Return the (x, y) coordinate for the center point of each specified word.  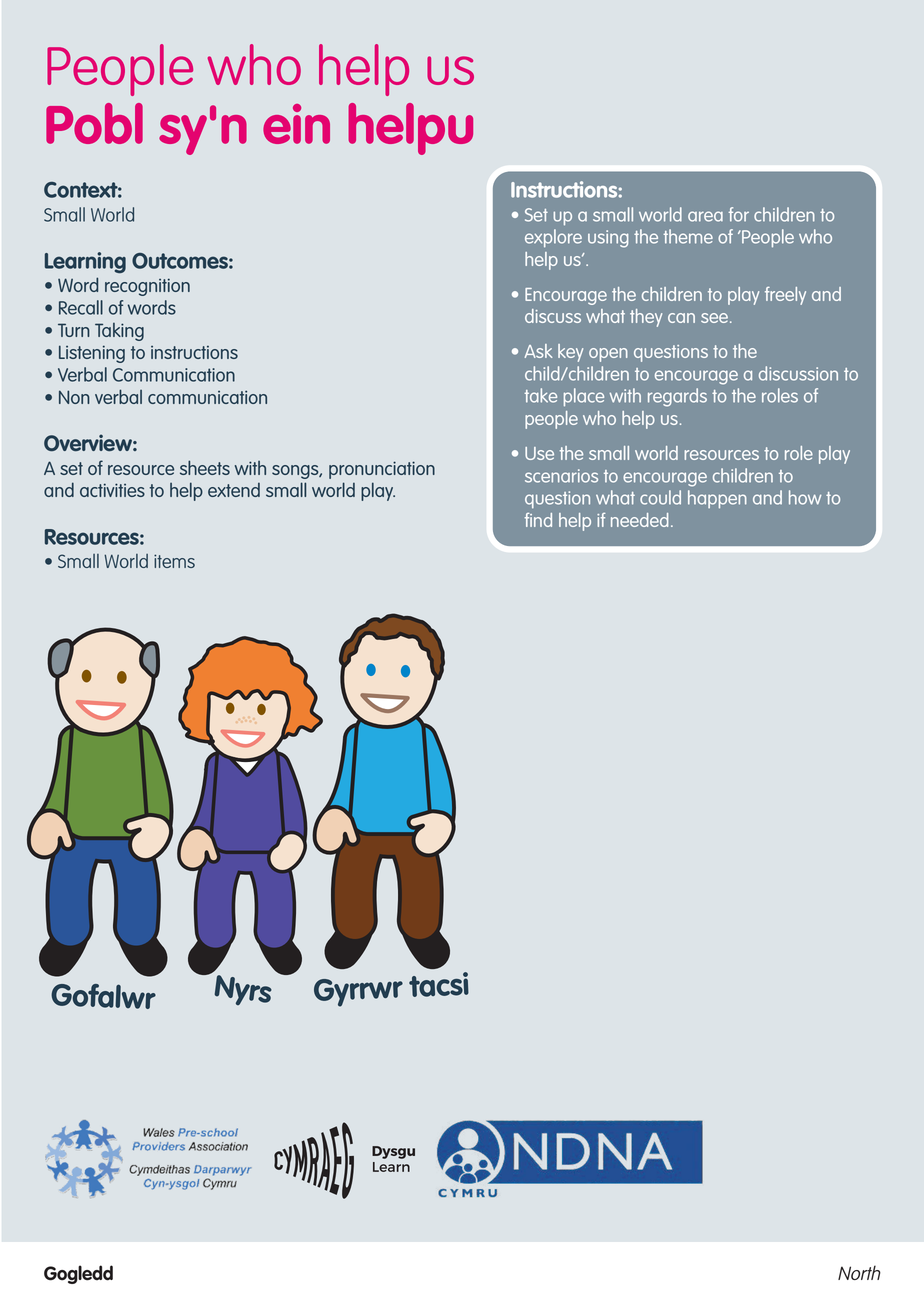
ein (296, 124)
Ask (538, 351)
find (538, 520)
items (174, 561)
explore (553, 238)
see (714, 318)
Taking (119, 332)
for (738, 214)
